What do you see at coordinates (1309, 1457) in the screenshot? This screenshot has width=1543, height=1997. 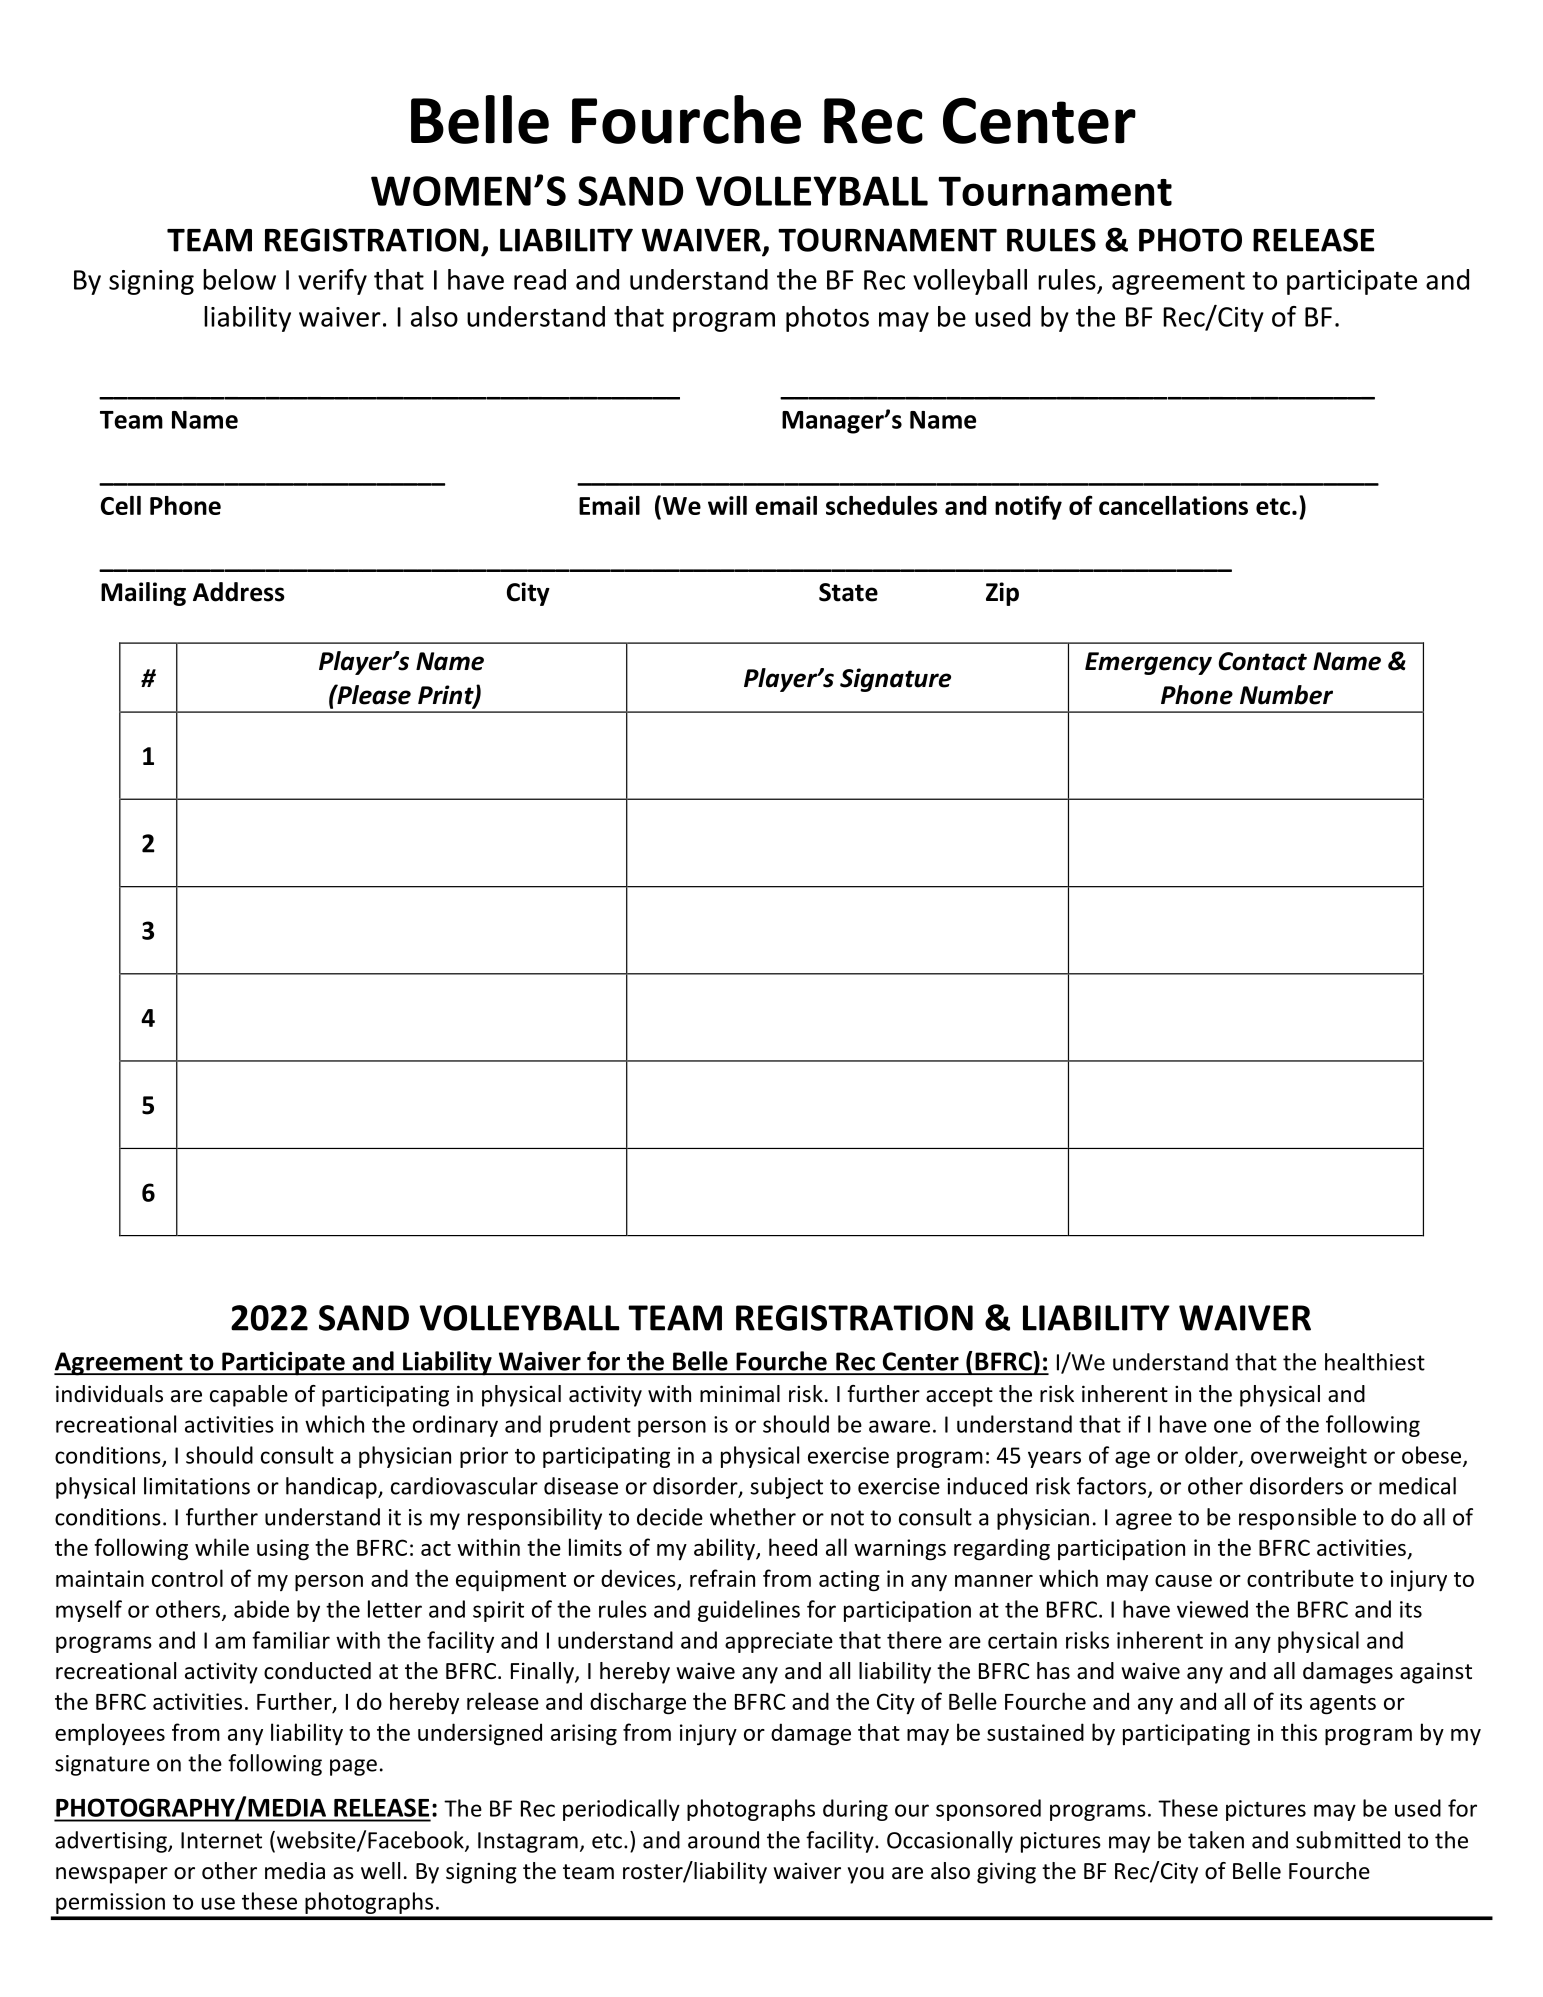 I see `overweight` at bounding box center [1309, 1457].
